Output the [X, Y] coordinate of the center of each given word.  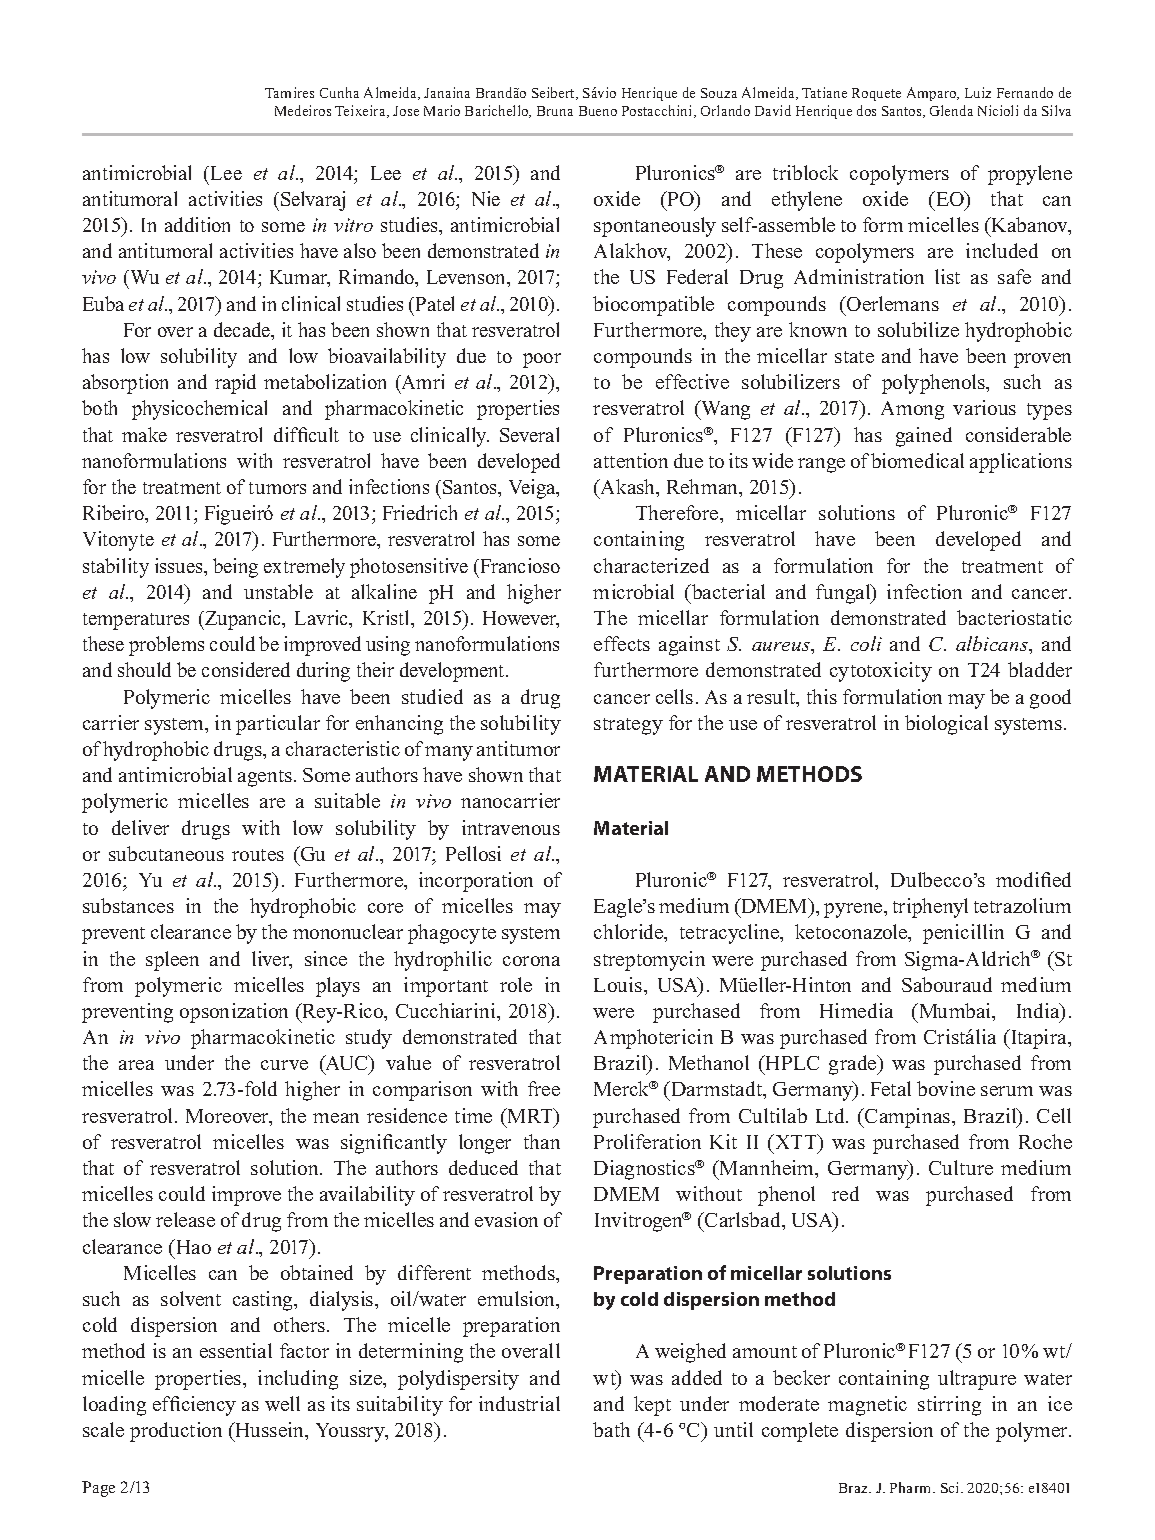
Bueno [598, 111]
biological [946, 725]
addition [197, 224]
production [176, 1432]
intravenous [511, 827]
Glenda [951, 110]
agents [265, 778]
